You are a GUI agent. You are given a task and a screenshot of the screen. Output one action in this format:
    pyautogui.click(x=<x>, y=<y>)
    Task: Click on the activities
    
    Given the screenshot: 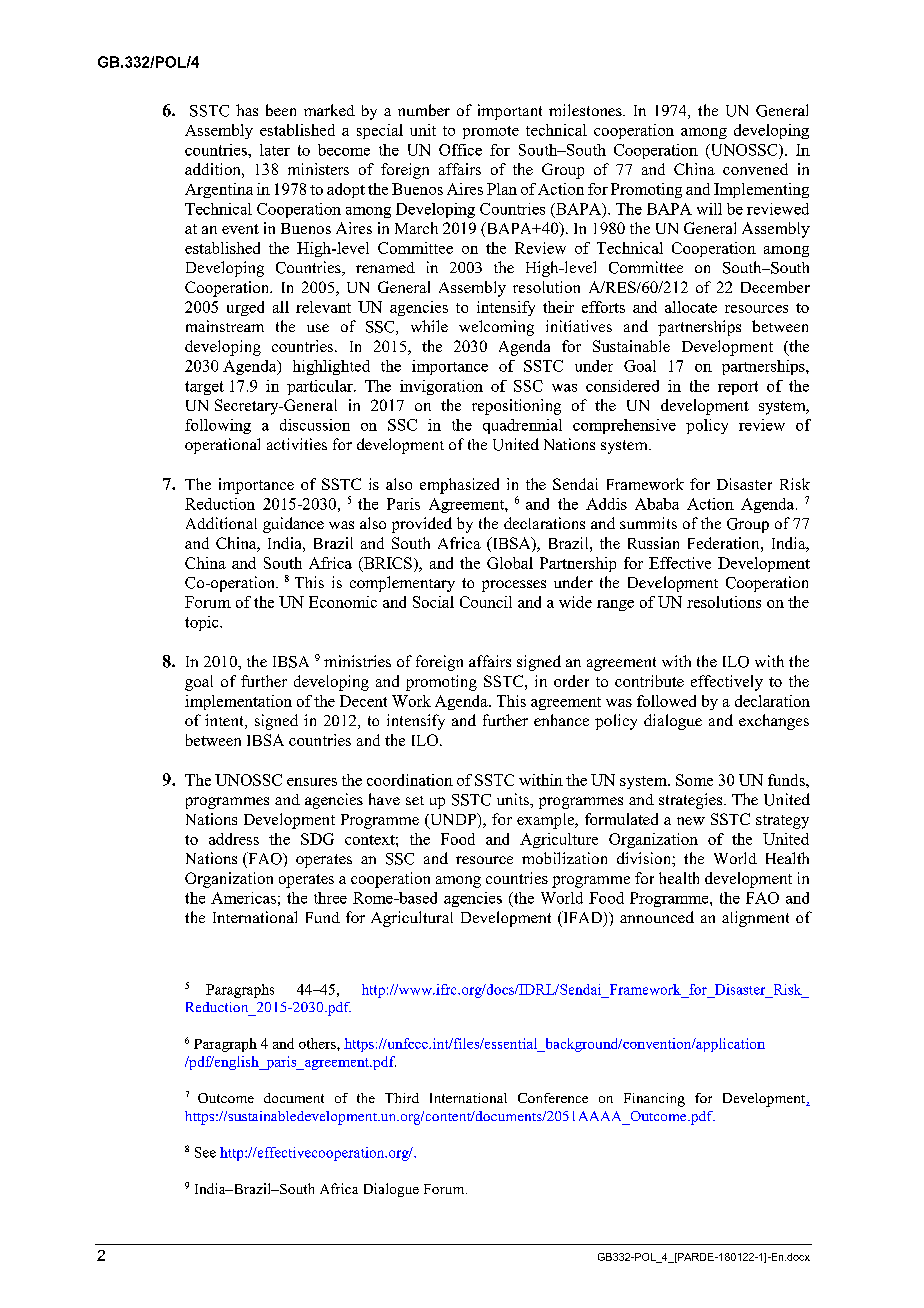 What is the action you would take?
    pyautogui.click(x=297, y=444)
